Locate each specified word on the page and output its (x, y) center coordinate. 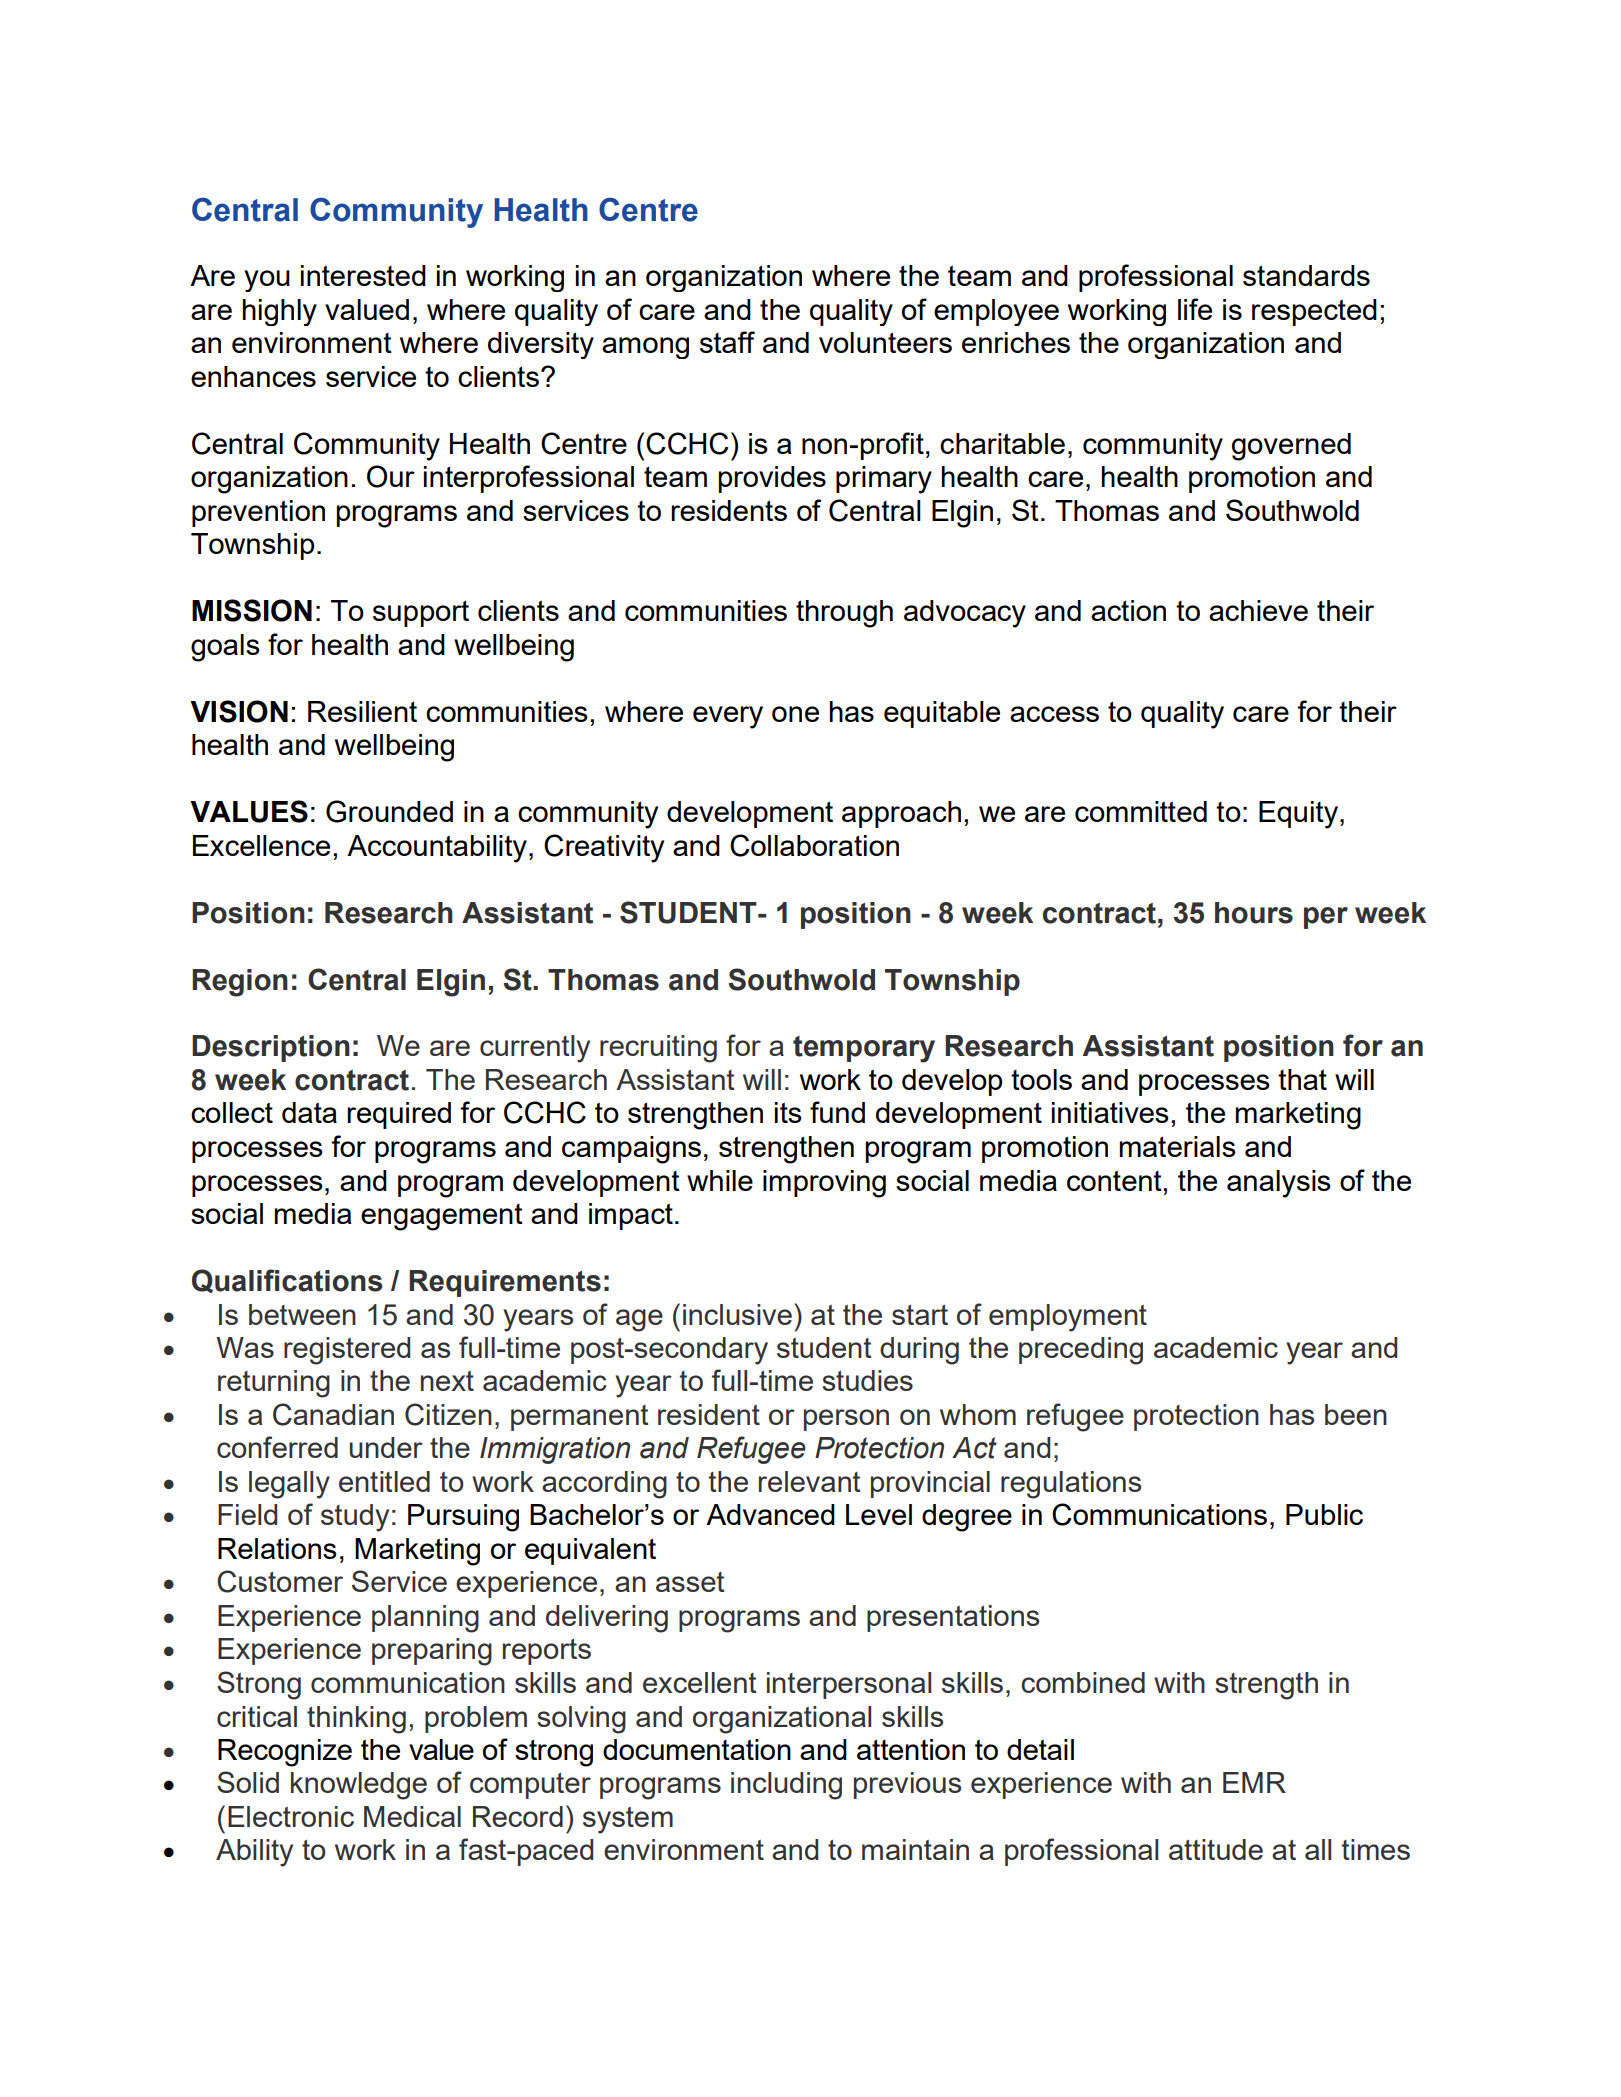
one (795, 714)
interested (363, 275)
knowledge (359, 1786)
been (1356, 1414)
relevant (810, 1481)
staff (727, 342)
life (1195, 309)
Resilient (362, 711)
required (399, 1115)
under (386, 1447)
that (1302, 1079)
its (788, 1112)
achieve (1258, 610)
